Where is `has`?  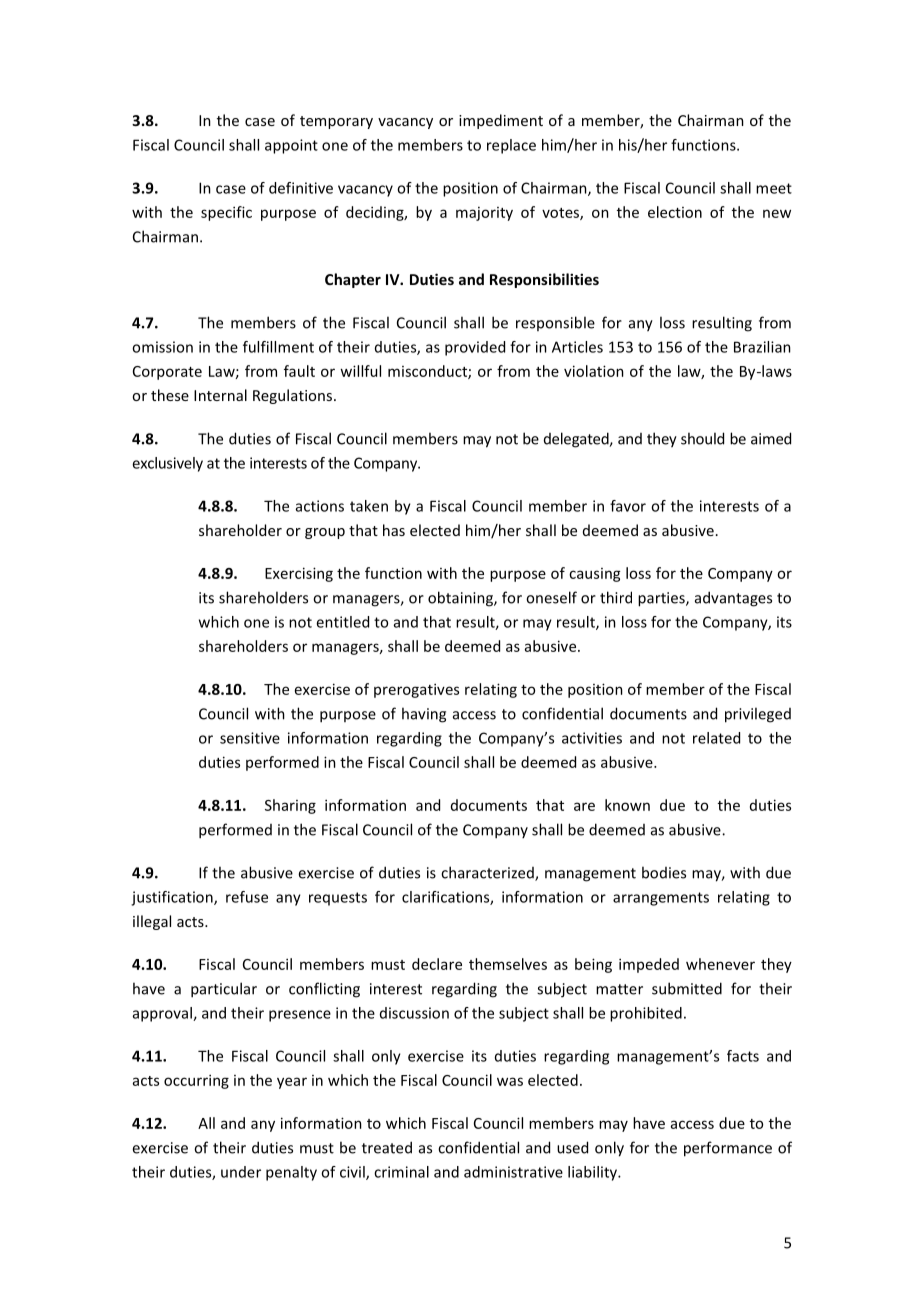 has is located at coordinates (394, 530).
